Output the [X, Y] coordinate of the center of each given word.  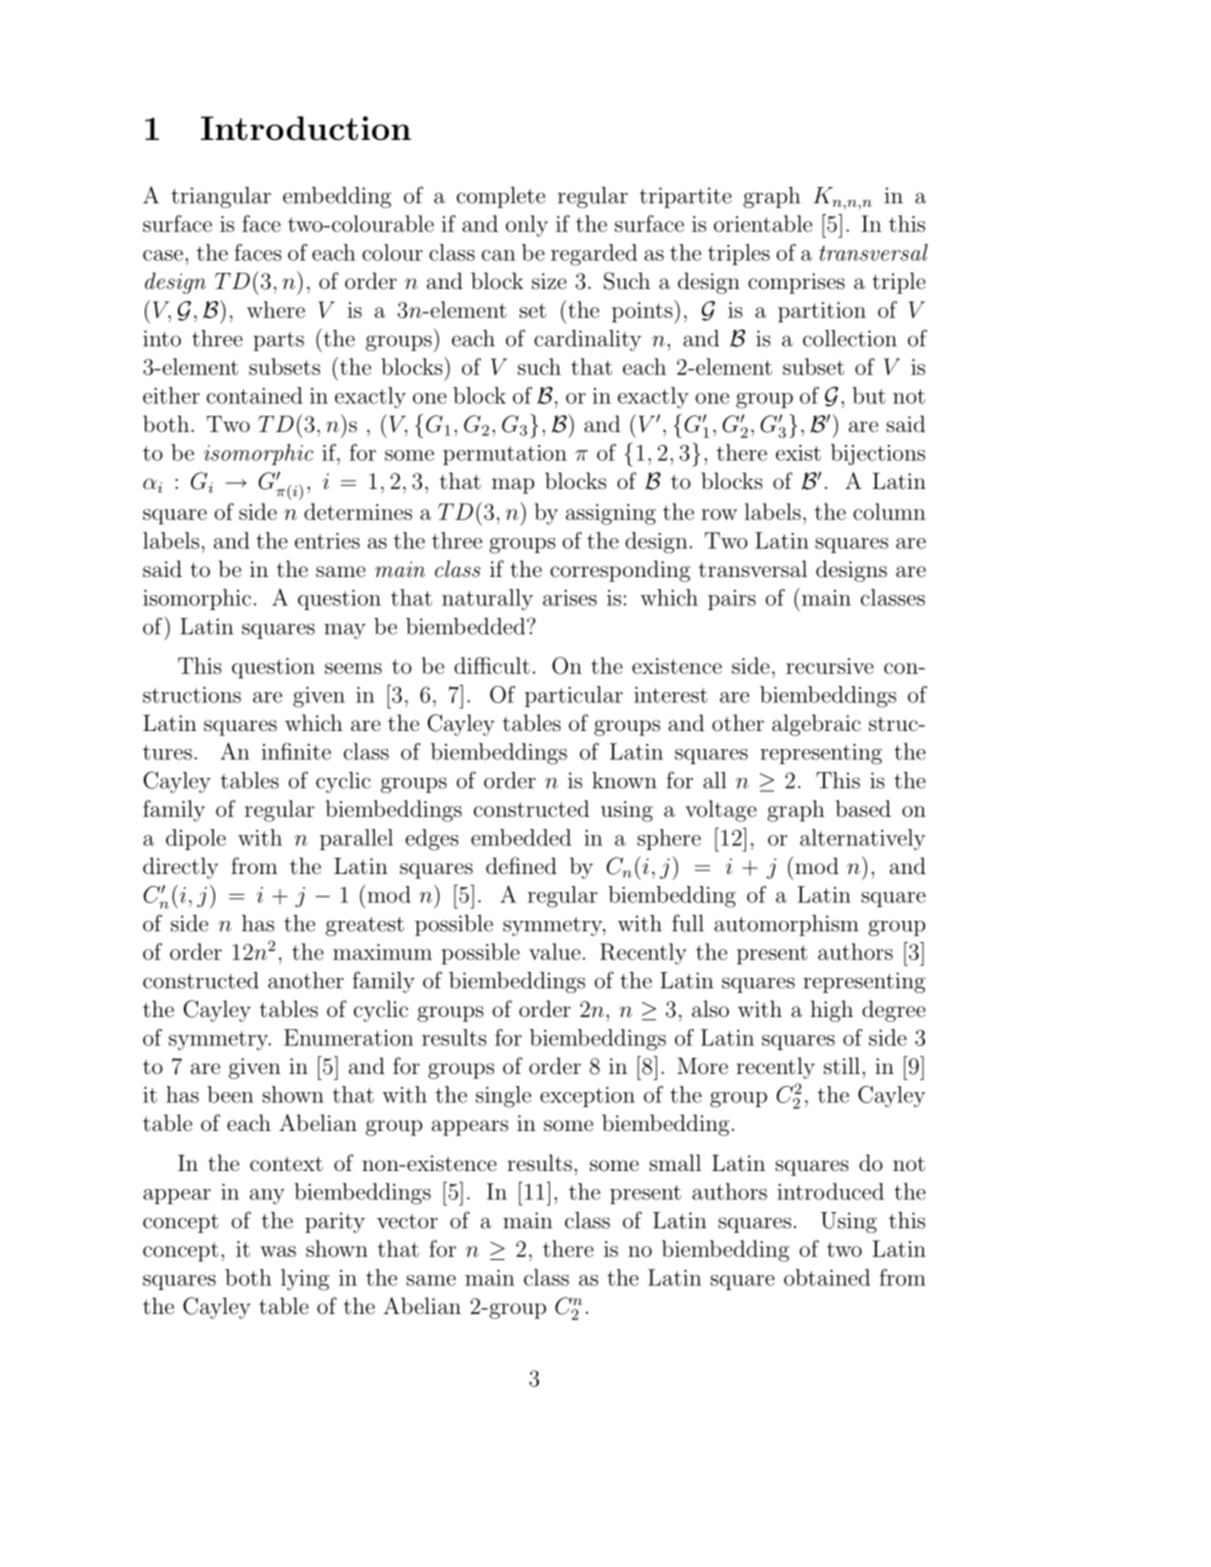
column [889, 511]
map [513, 486]
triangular [221, 197]
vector [407, 1221]
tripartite [686, 197]
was [278, 1251]
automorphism [786, 925]
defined [521, 865]
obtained [827, 1277]
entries [327, 541]
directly [180, 868]
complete [501, 197]
